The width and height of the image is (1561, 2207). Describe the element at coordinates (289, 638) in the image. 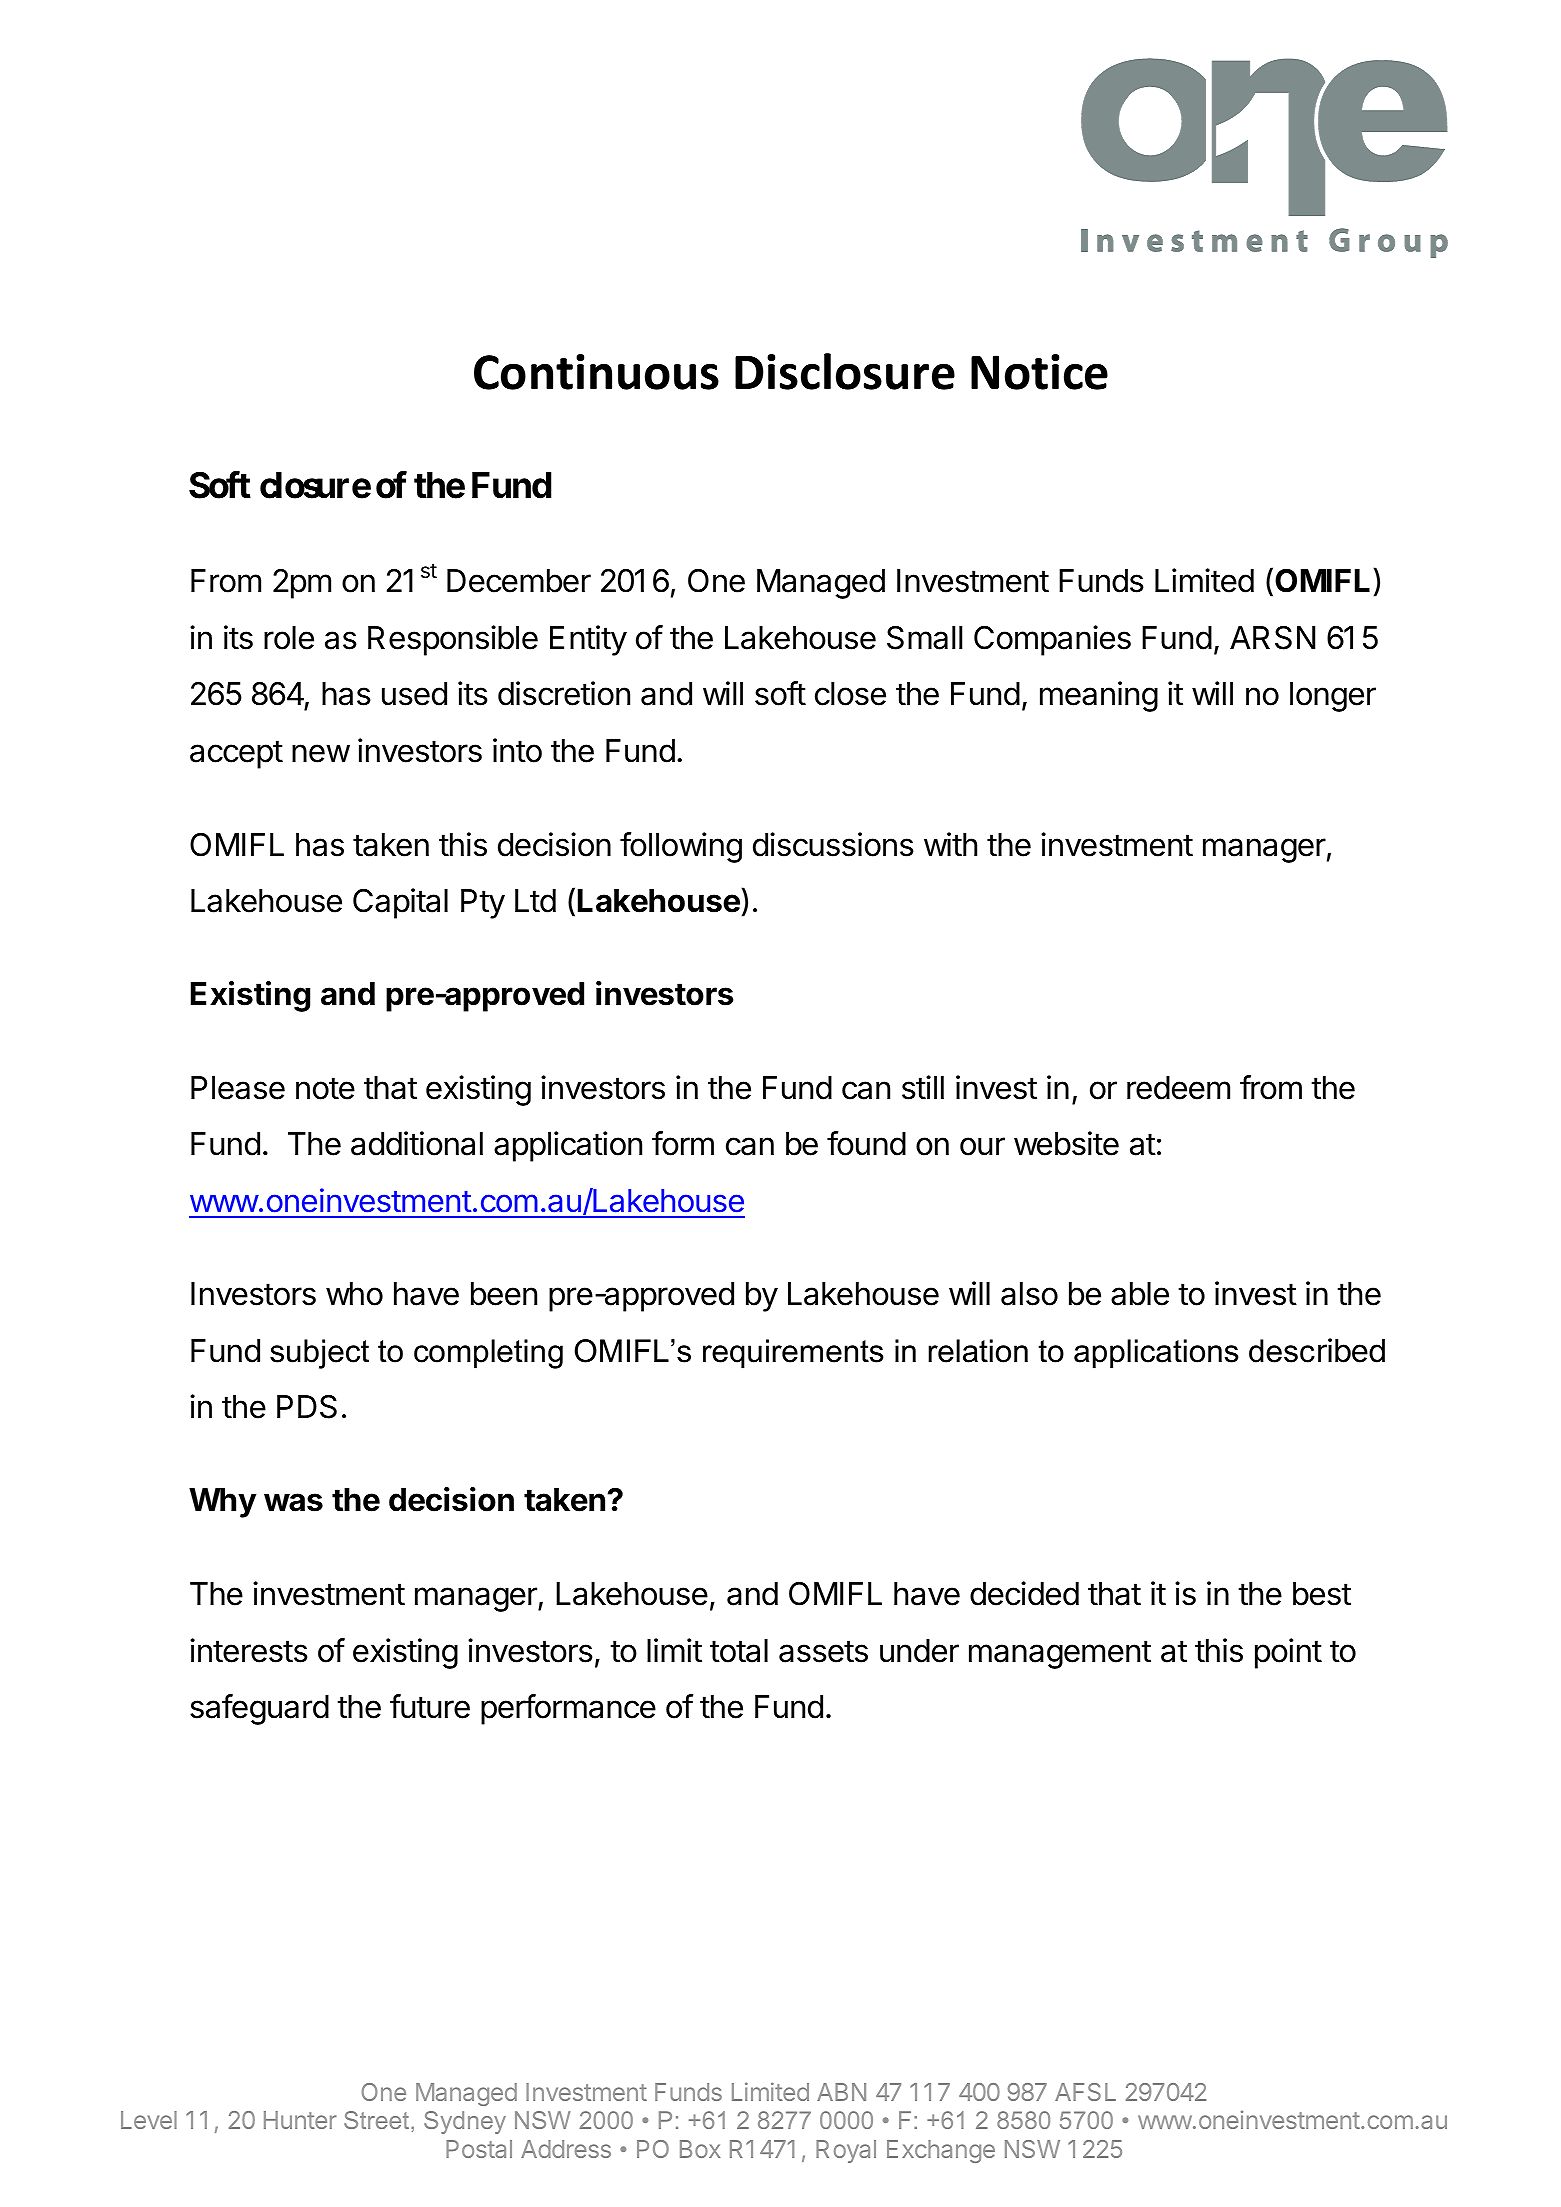

I see `role` at that location.
